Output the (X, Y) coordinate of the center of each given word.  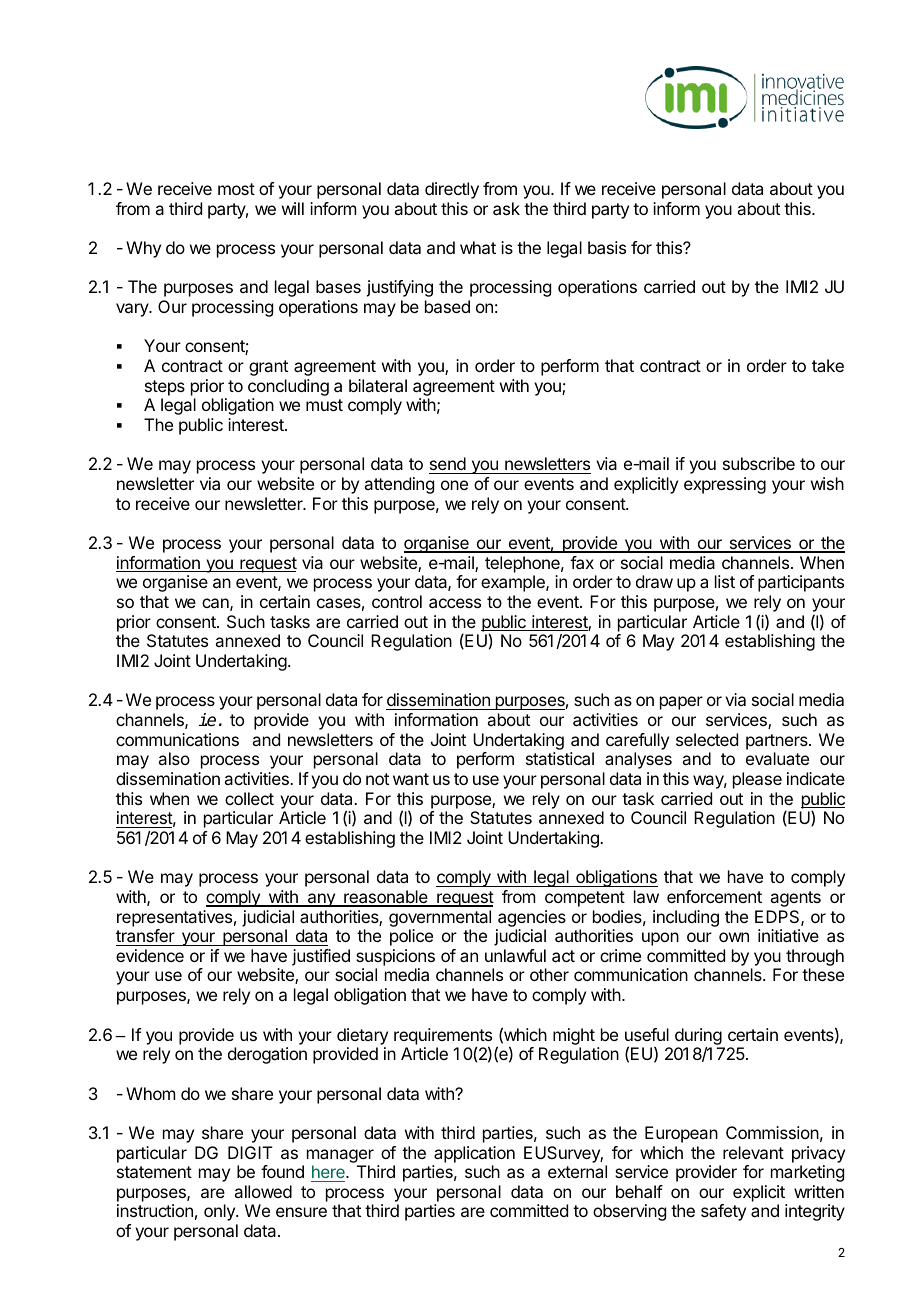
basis (607, 247)
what (478, 247)
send (448, 463)
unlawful (515, 955)
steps (165, 388)
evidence (150, 955)
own (734, 937)
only (220, 1212)
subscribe (759, 463)
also (174, 758)
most (236, 189)
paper (681, 703)
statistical (560, 758)
